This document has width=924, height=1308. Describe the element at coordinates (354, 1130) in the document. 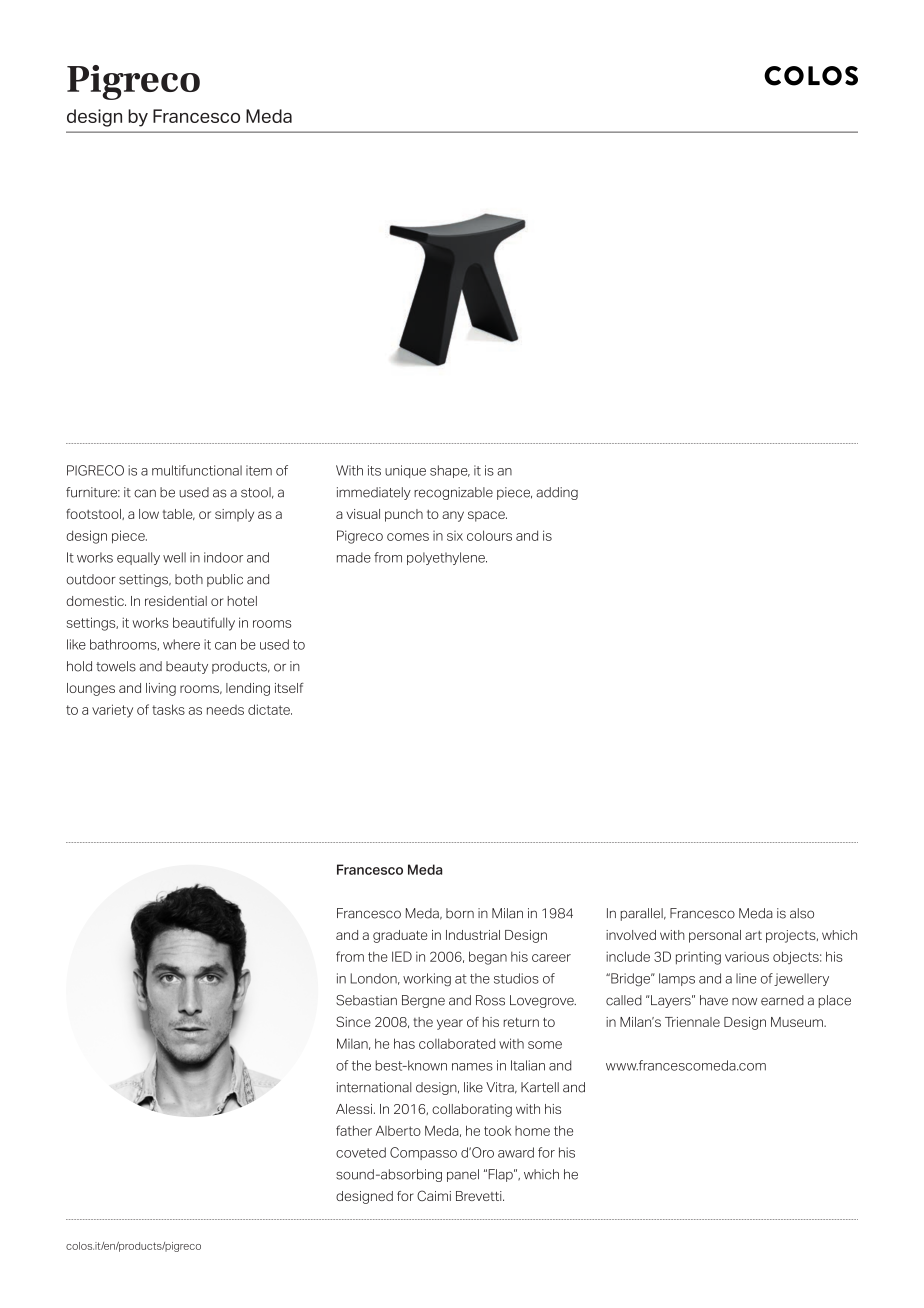

I see `father` at that location.
